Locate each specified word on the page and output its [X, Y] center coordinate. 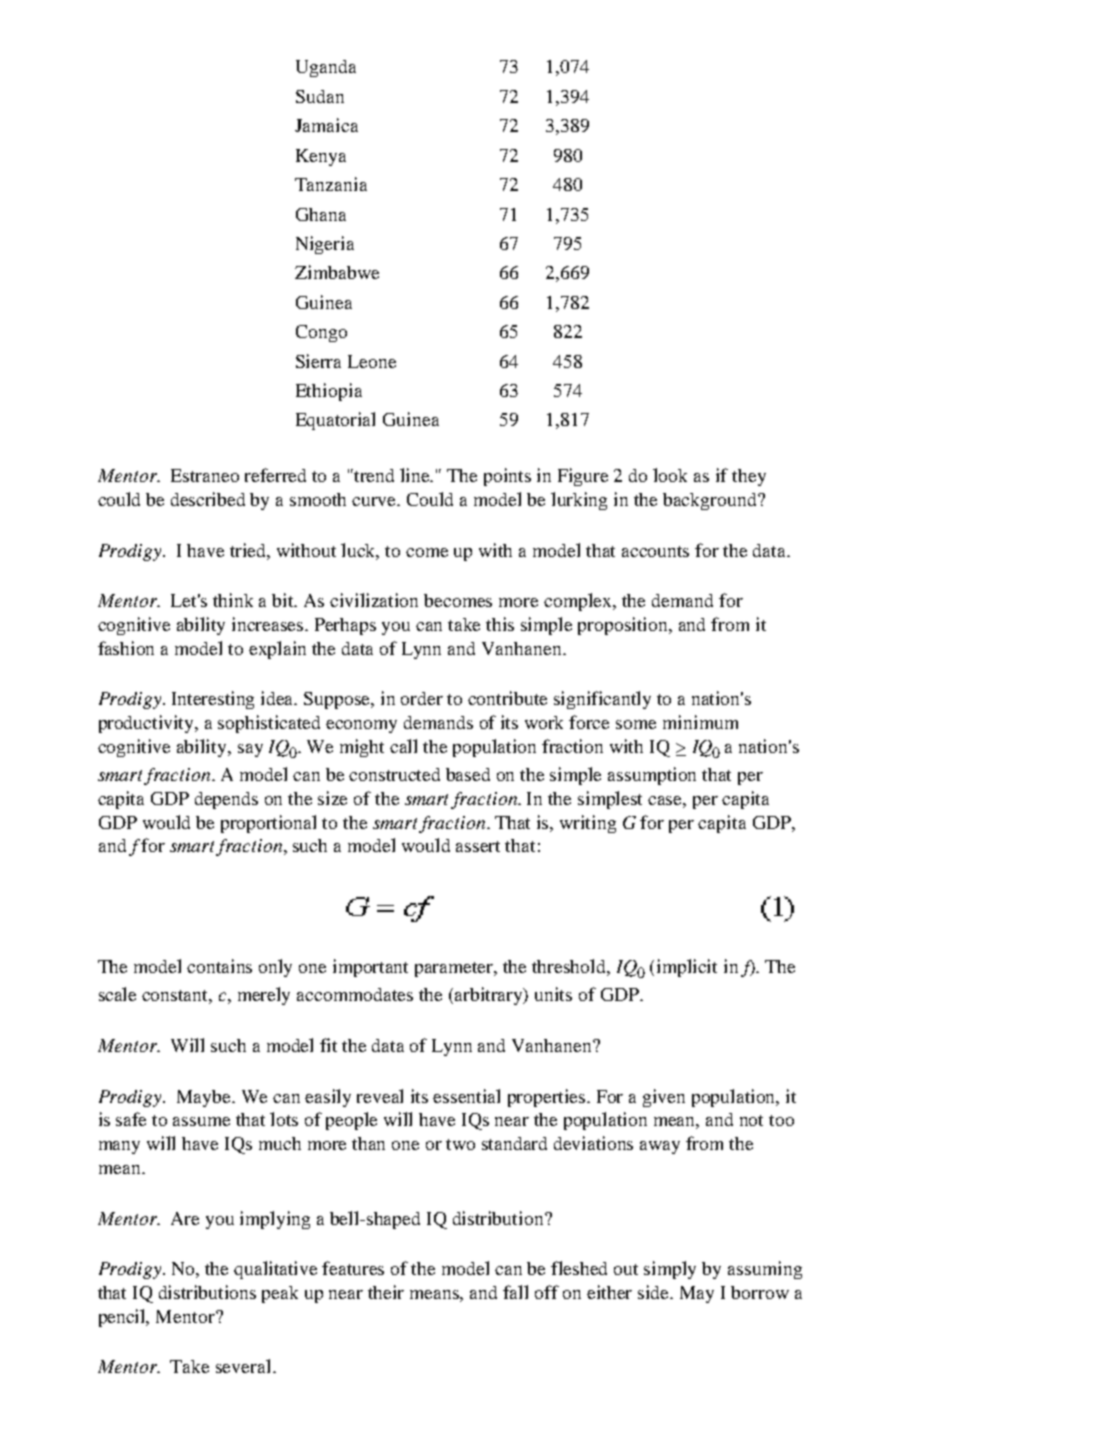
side [655, 1292]
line [416, 475]
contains [219, 966]
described [208, 499]
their [386, 1292]
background [711, 501]
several [245, 1366]
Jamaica [326, 125]
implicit [687, 968]
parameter [455, 969]
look [670, 475]
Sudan [320, 96]
